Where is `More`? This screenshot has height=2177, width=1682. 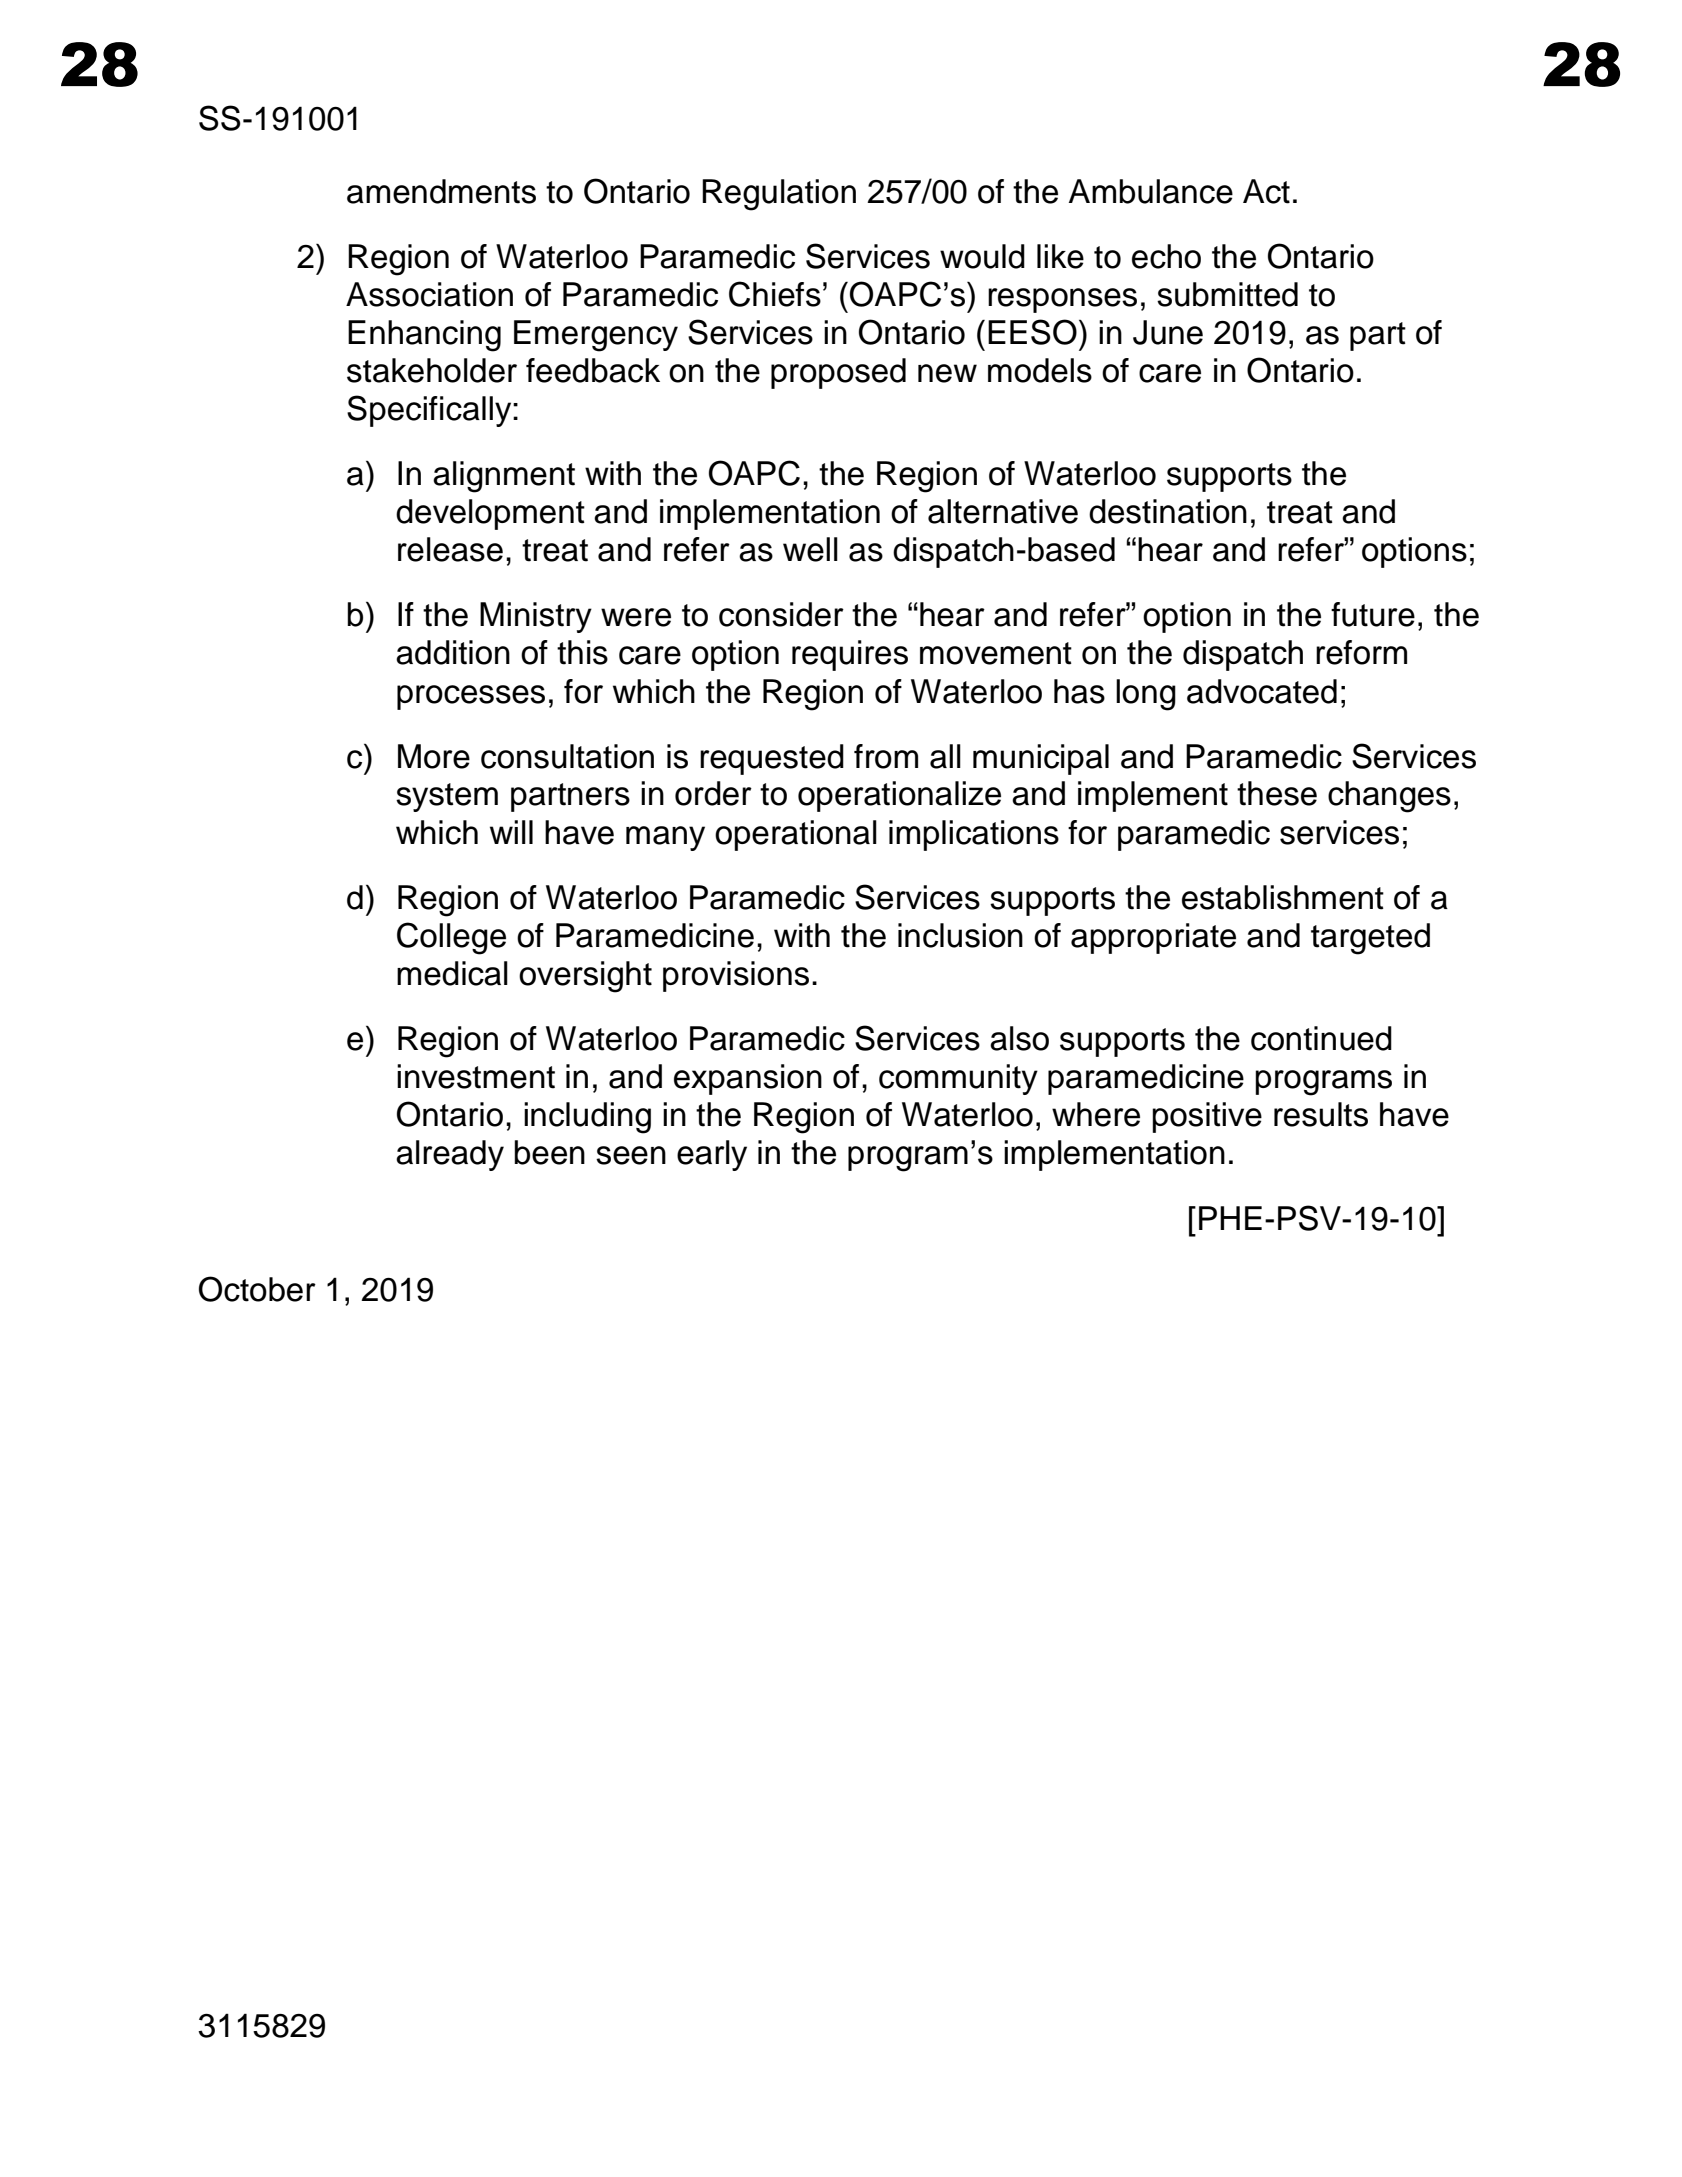 More is located at coordinates (434, 756).
